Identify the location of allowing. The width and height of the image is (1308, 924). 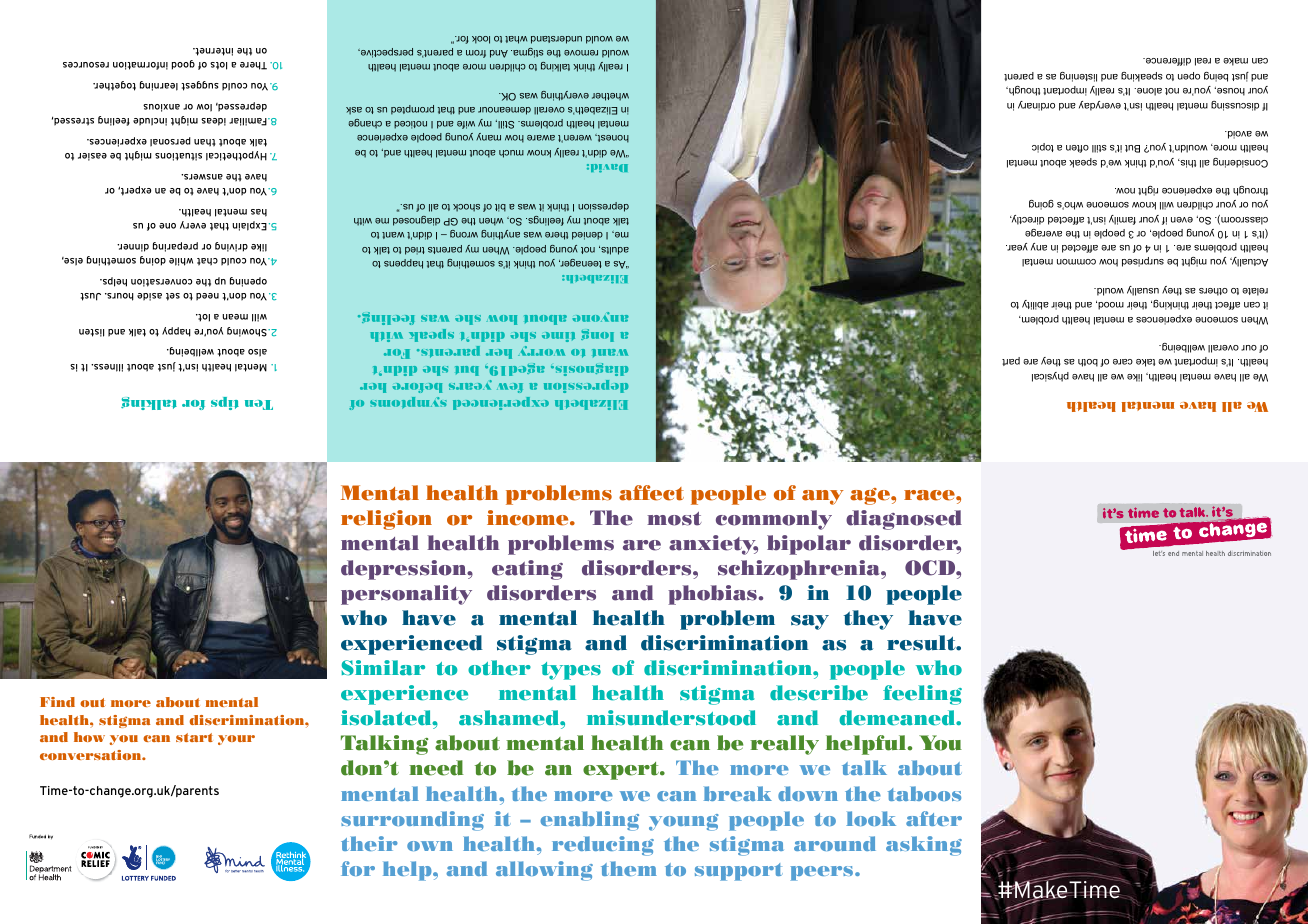
(544, 871).
